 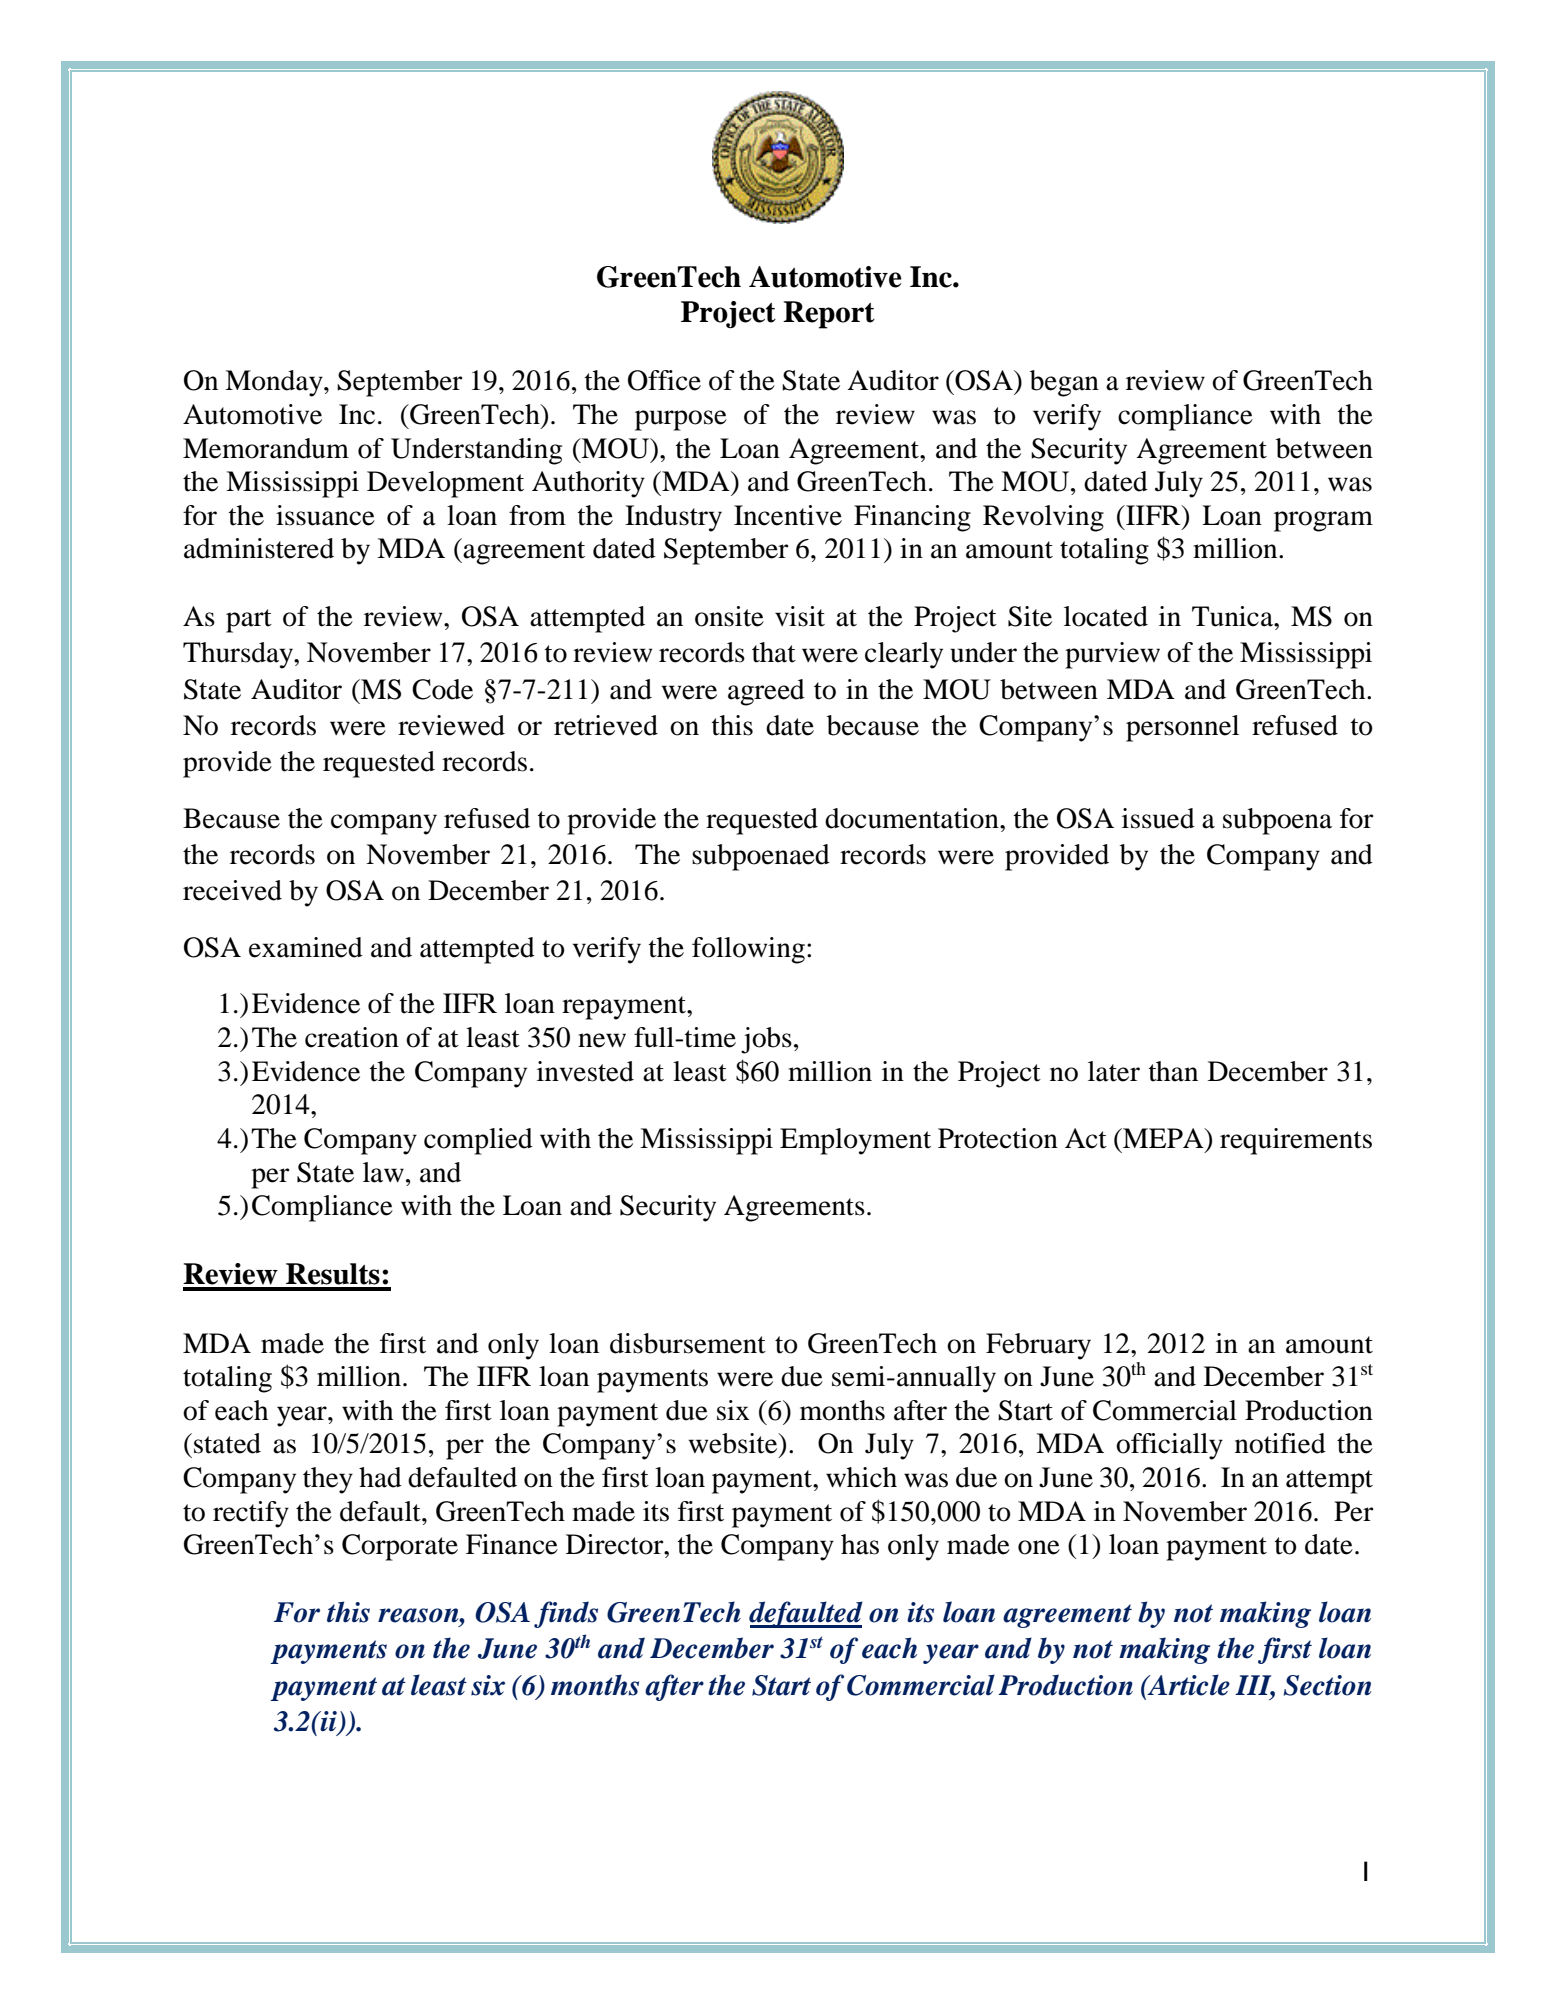 What do you see at coordinates (766, 1040) in the screenshot?
I see `jobs` at bounding box center [766, 1040].
